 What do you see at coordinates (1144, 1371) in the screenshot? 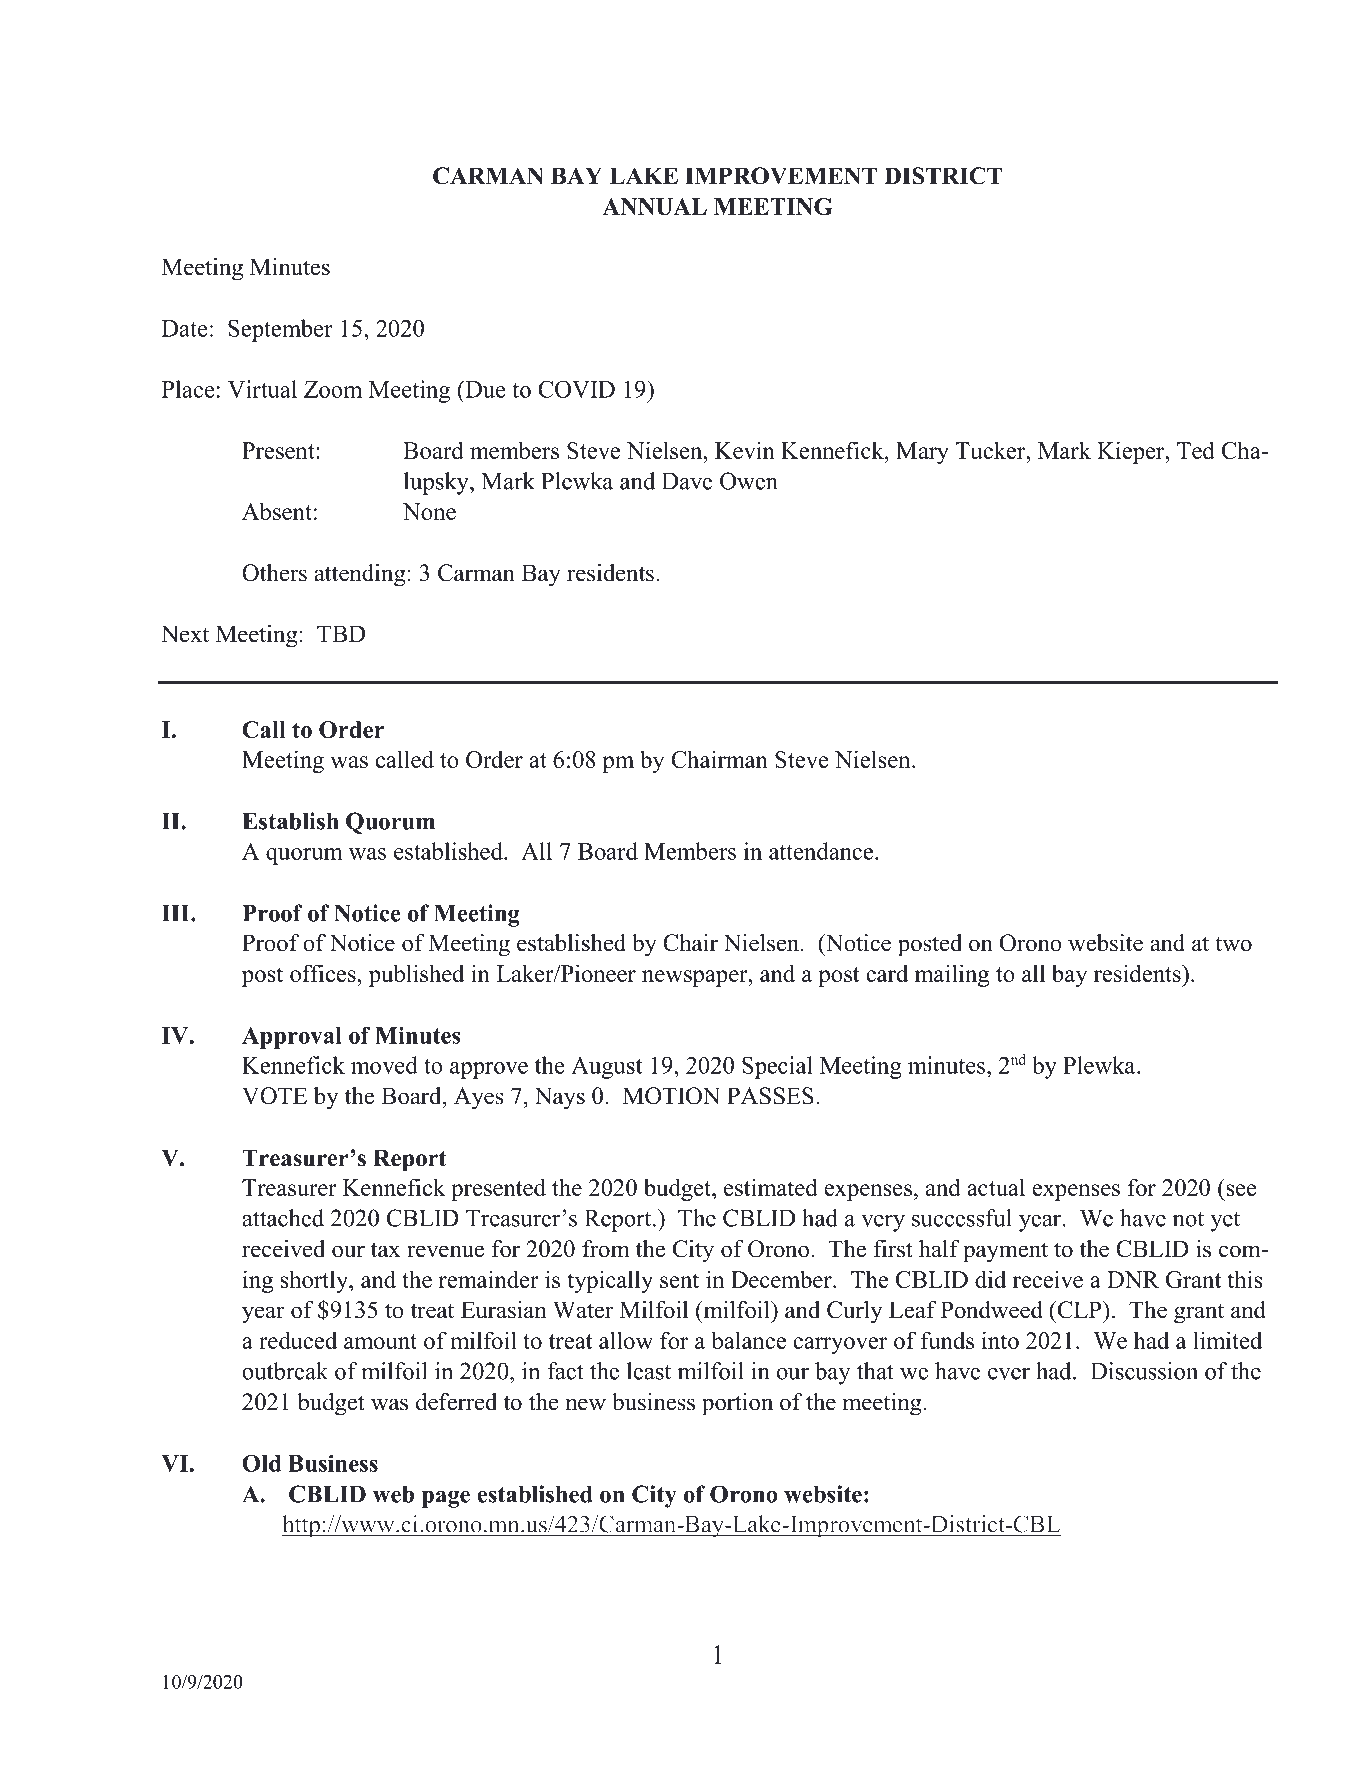
I see `Discussion` at bounding box center [1144, 1371].
